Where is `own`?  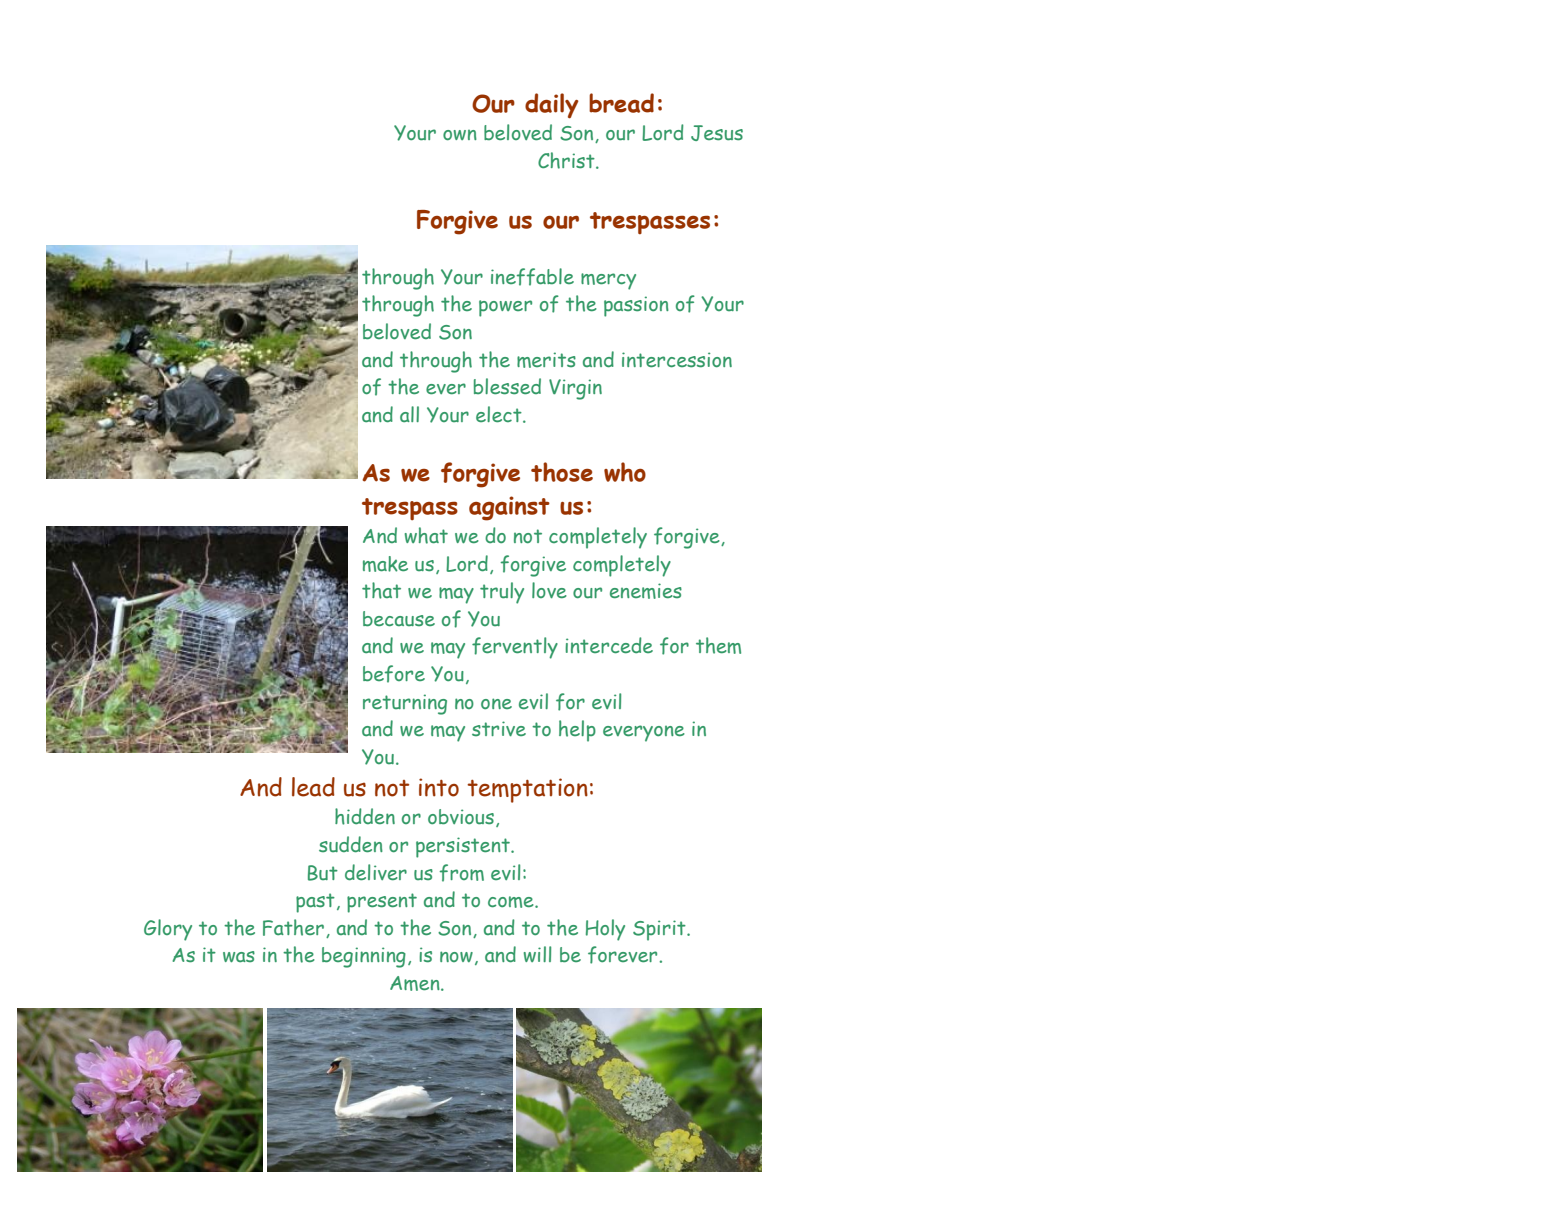 own is located at coordinates (460, 135).
